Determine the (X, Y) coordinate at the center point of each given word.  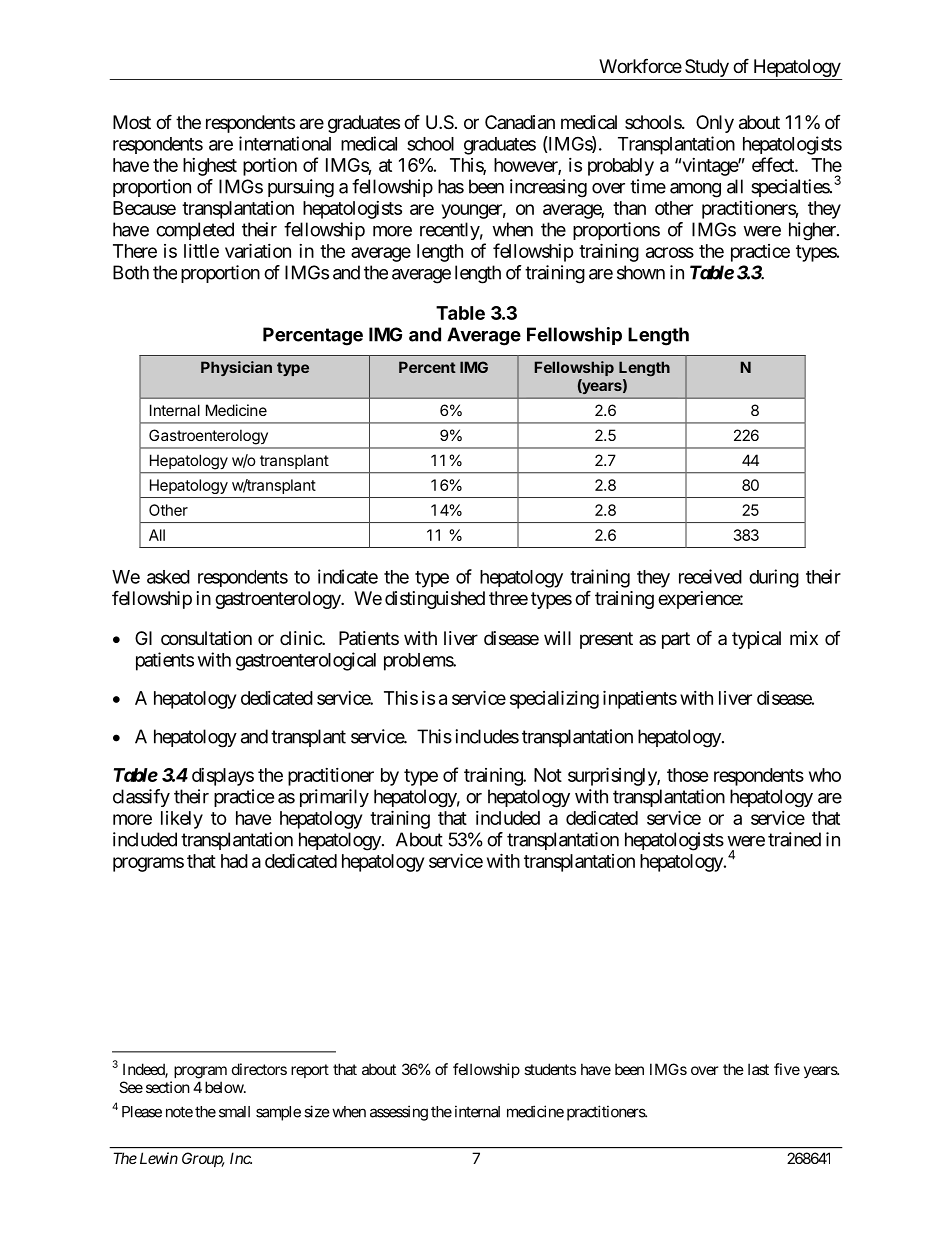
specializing (554, 699)
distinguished (435, 600)
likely (182, 820)
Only (715, 124)
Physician (236, 368)
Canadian (520, 122)
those (688, 775)
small (234, 1112)
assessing (399, 1113)
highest (210, 167)
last (758, 1069)
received (710, 576)
